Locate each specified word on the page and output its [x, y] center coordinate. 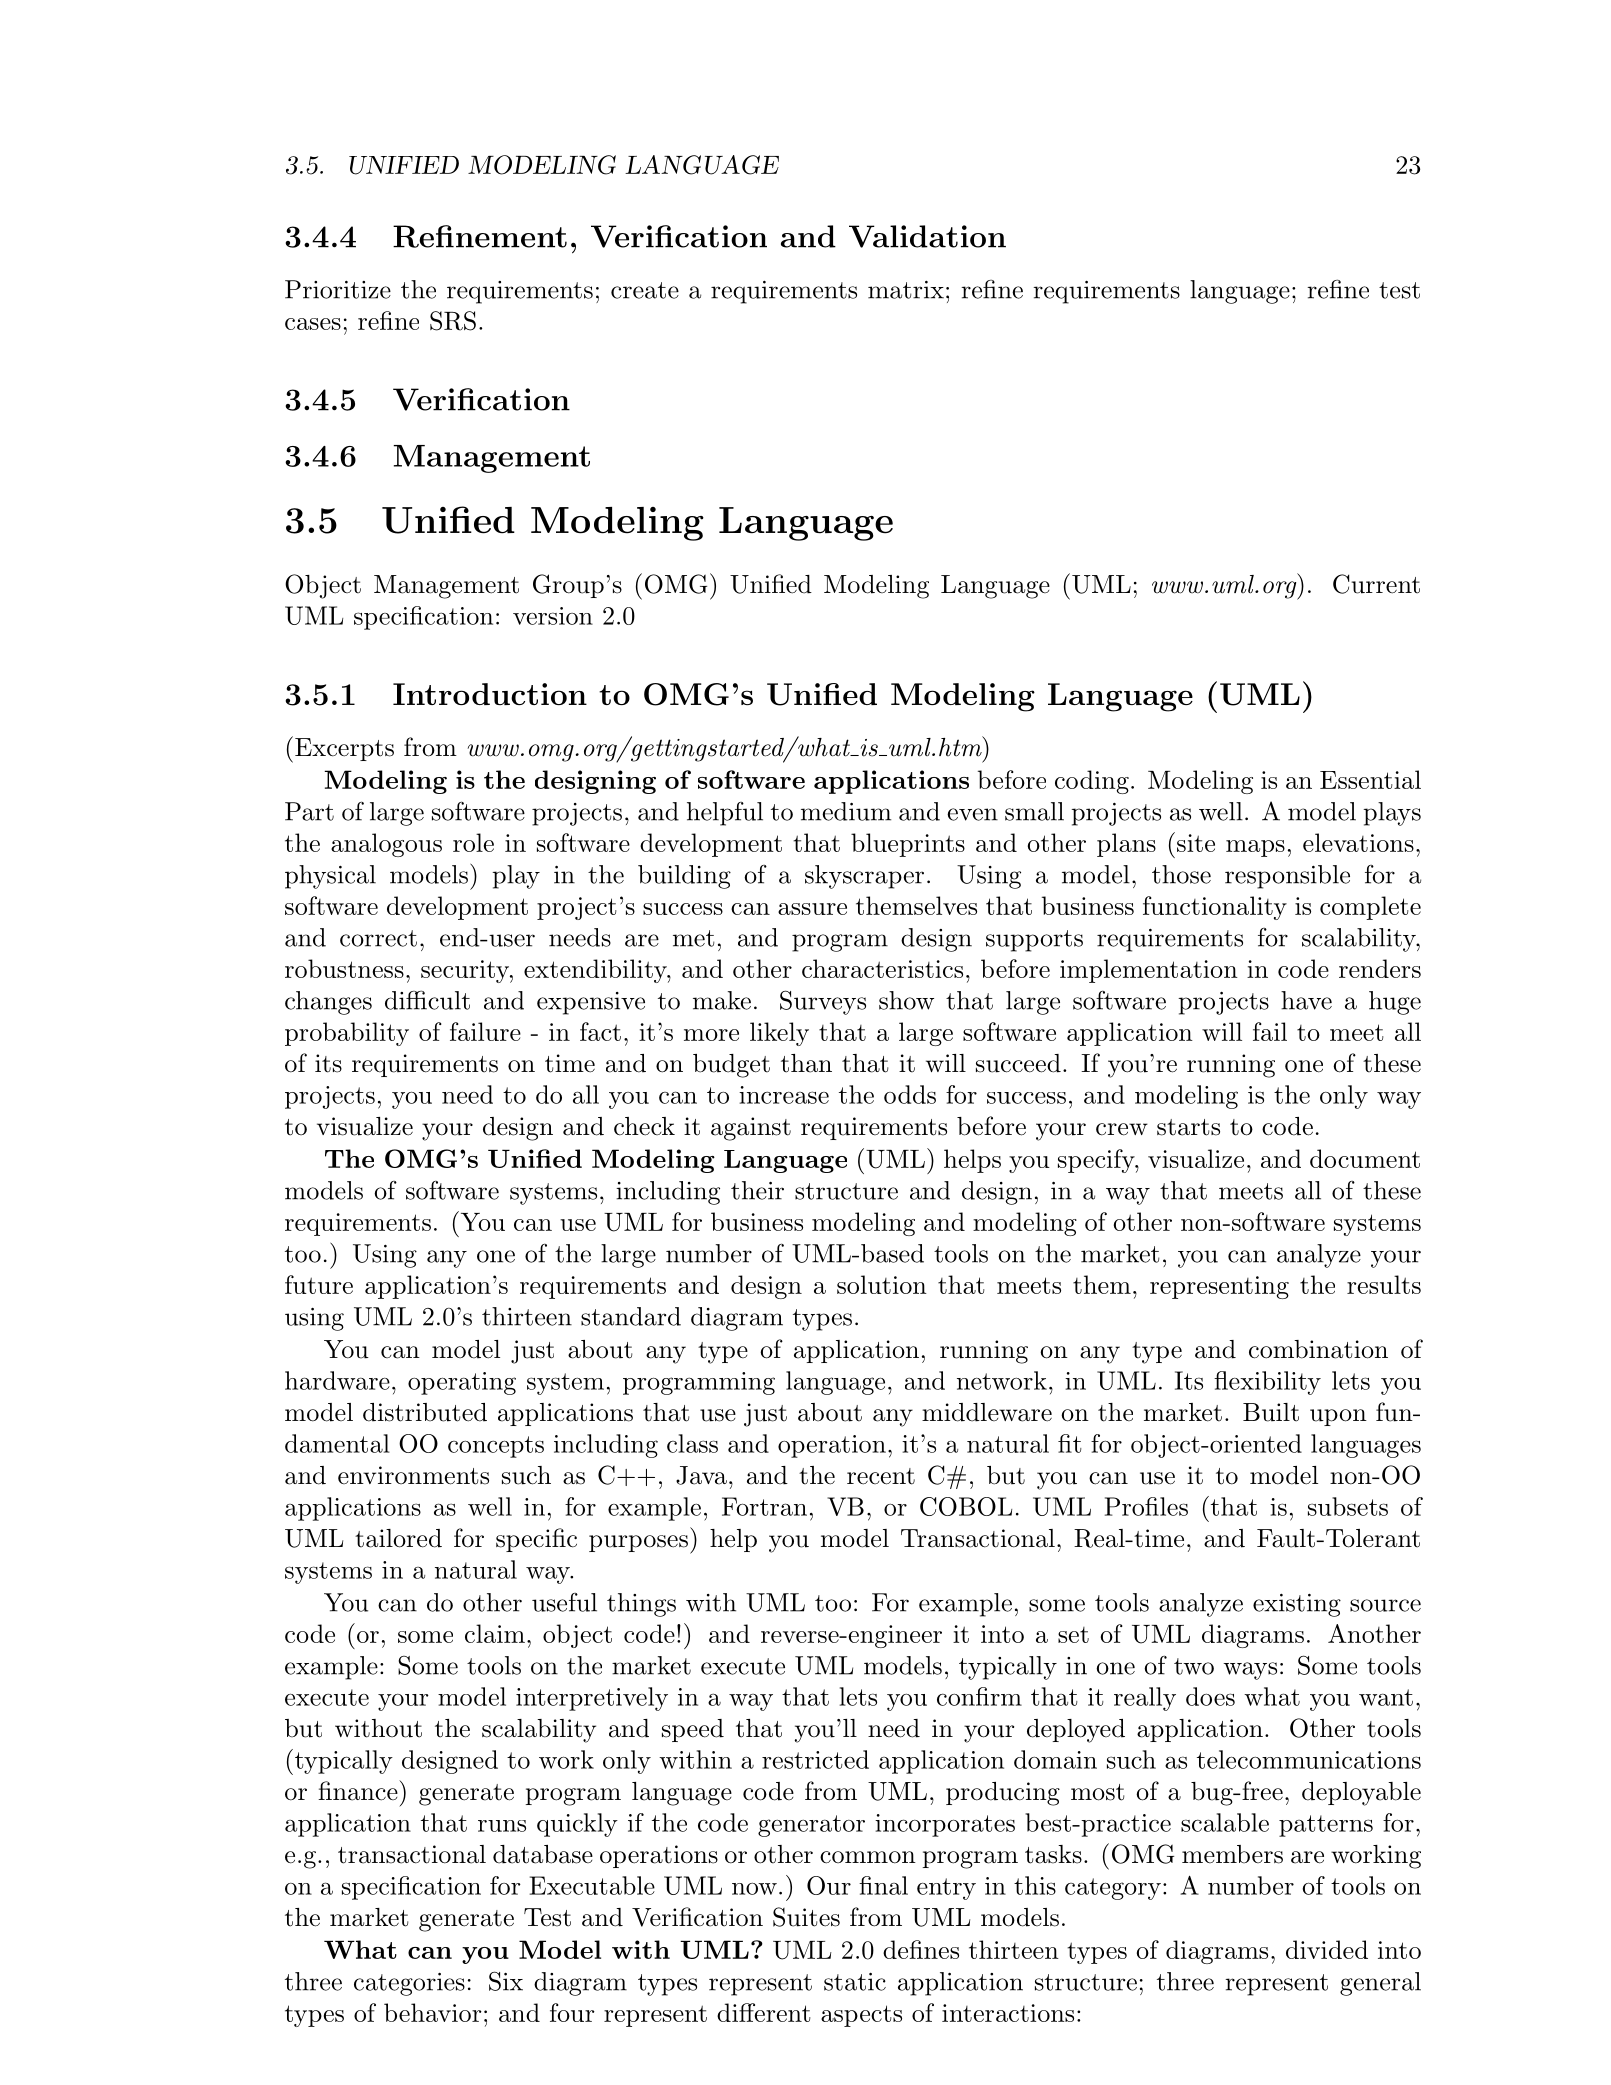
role [473, 842]
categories [409, 1984]
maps [1255, 848]
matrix [906, 290]
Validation [927, 236]
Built [1271, 1412]
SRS [453, 321]
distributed [425, 1412]
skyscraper [864, 877]
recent [881, 1476]
